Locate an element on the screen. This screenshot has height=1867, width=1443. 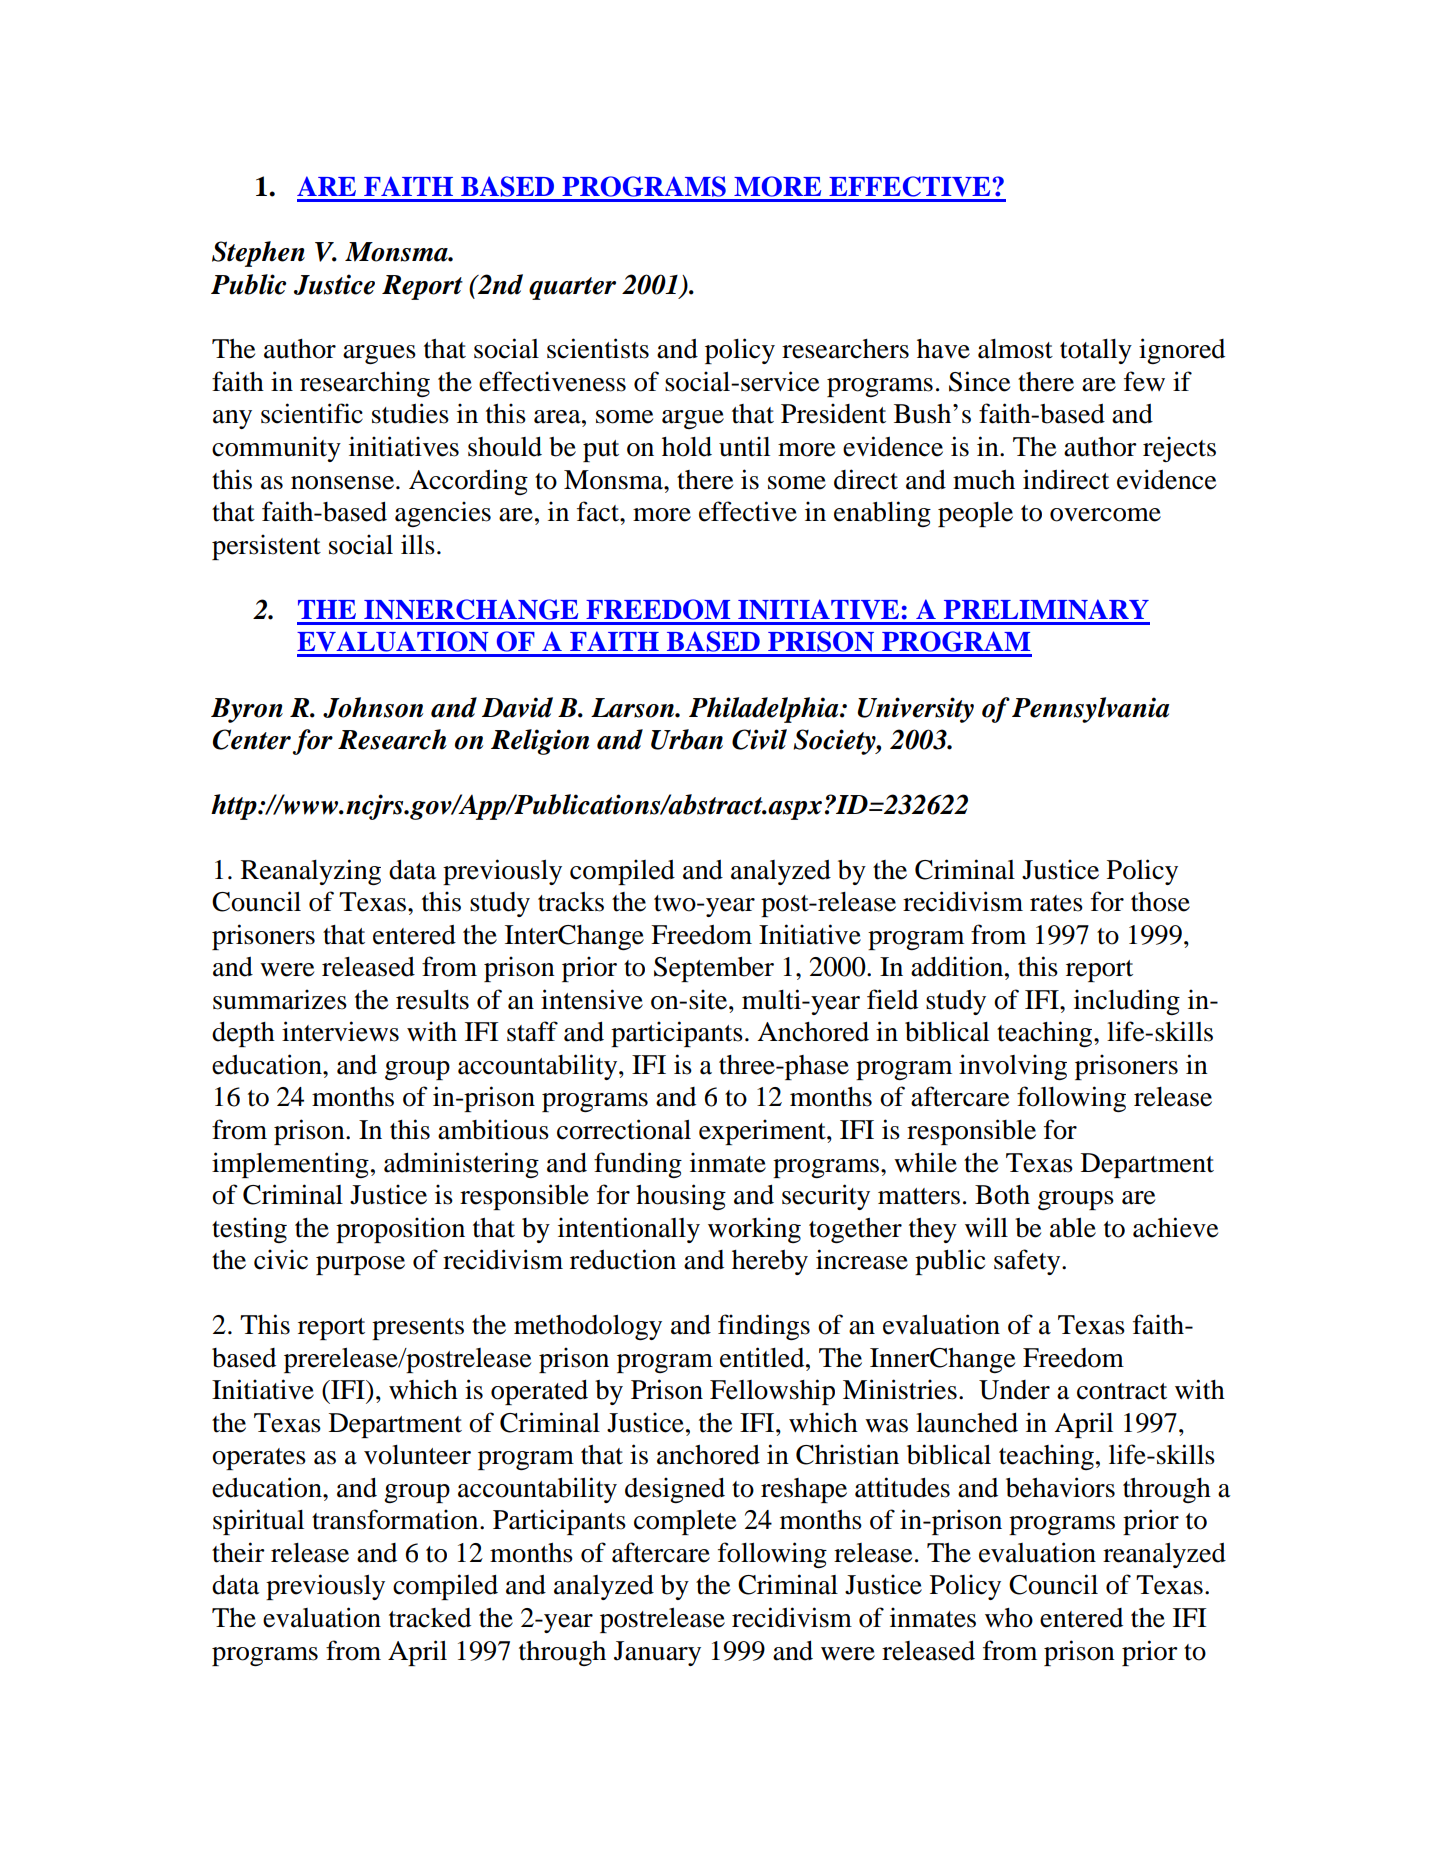
purpose is located at coordinates (360, 1265).
